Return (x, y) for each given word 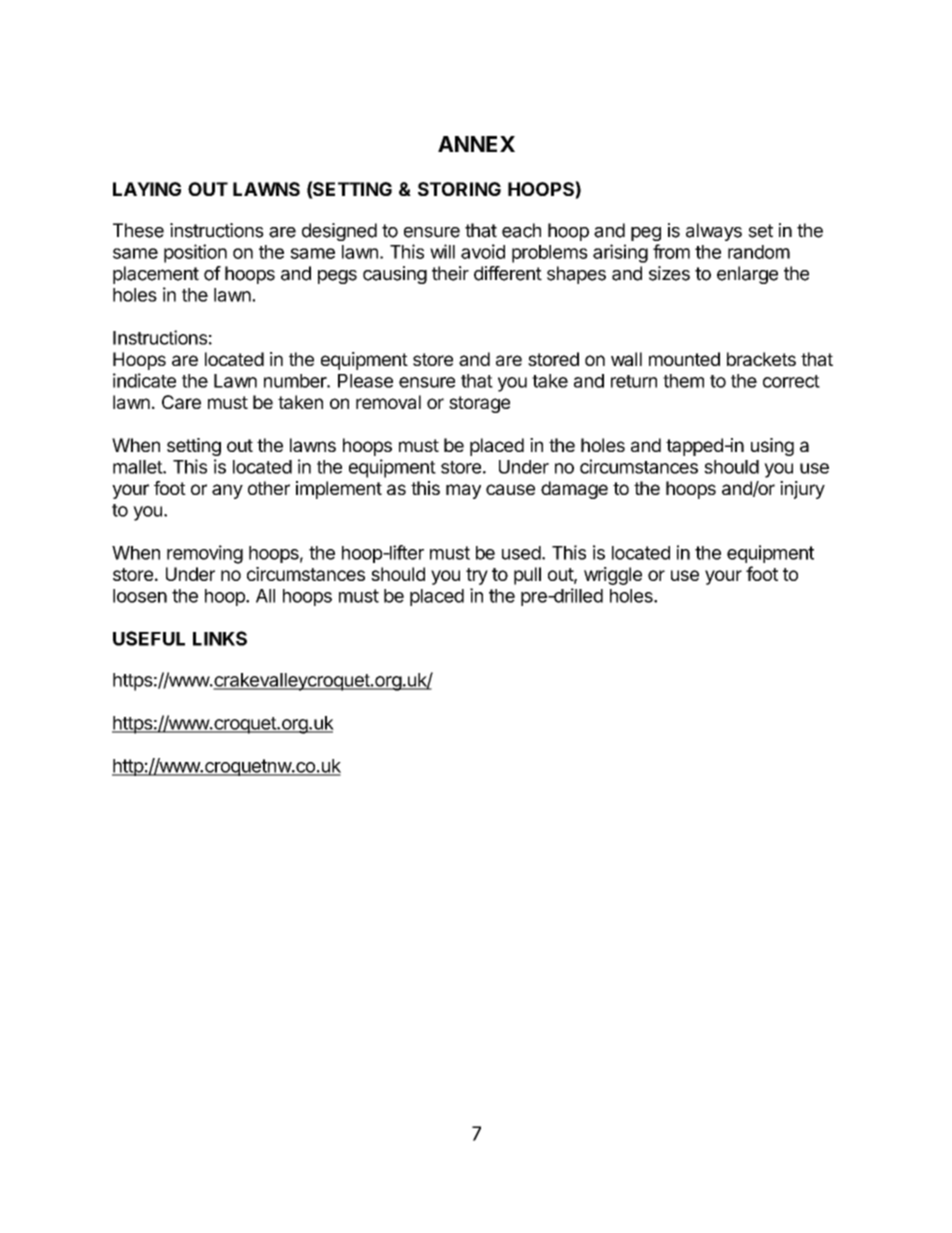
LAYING (147, 189)
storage (479, 404)
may (463, 491)
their (450, 273)
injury (802, 490)
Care (181, 402)
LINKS (220, 638)
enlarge (747, 275)
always (714, 232)
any (227, 491)
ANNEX (476, 144)
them (683, 381)
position (195, 253)
